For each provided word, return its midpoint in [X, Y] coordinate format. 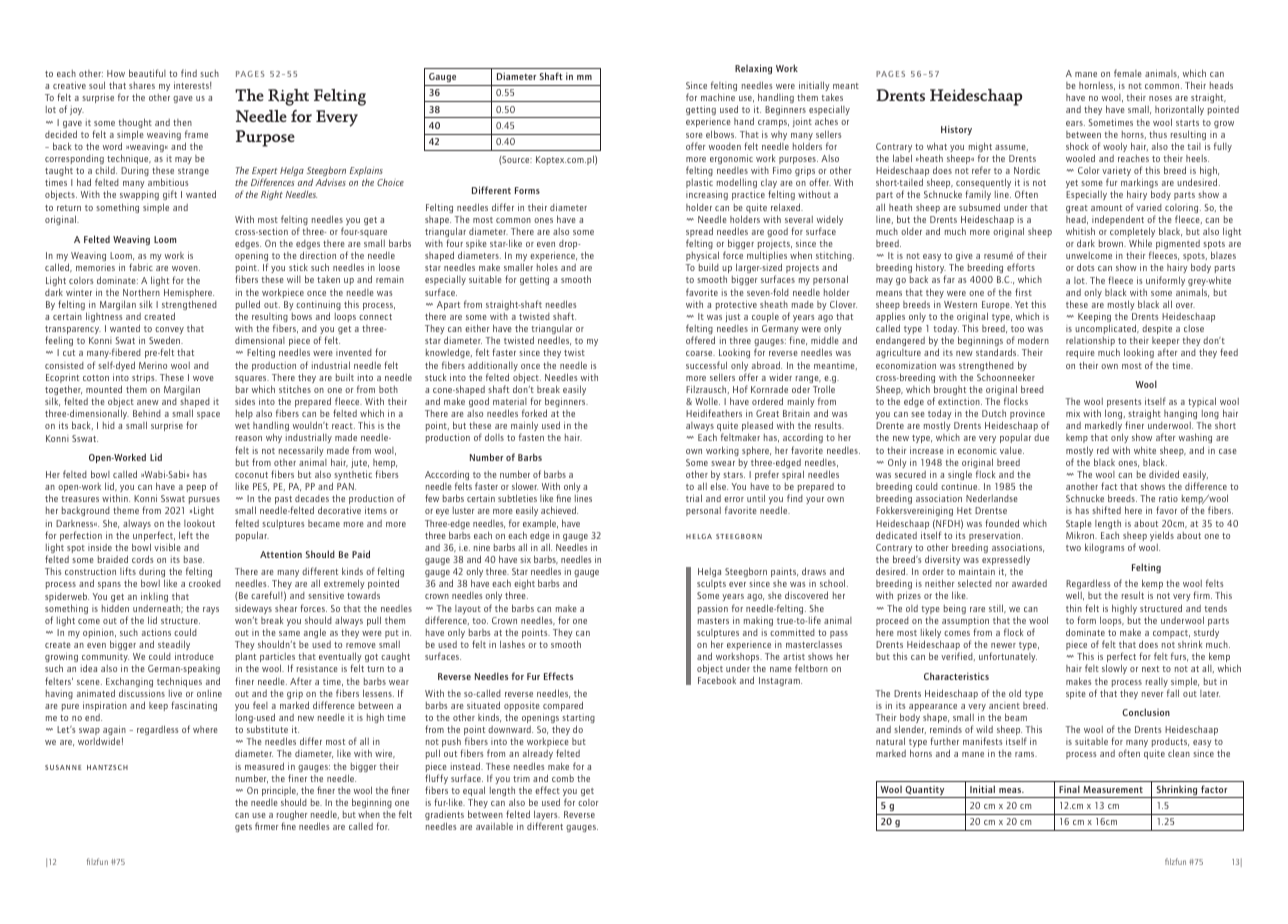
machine [718, 97]
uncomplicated [1107, 329]
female [1128, 73]
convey [169, 332]
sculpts [711, 584]
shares [142, 85]
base [194, 559]
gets [243, 828]
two [1073, 548]
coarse [700, 353]
